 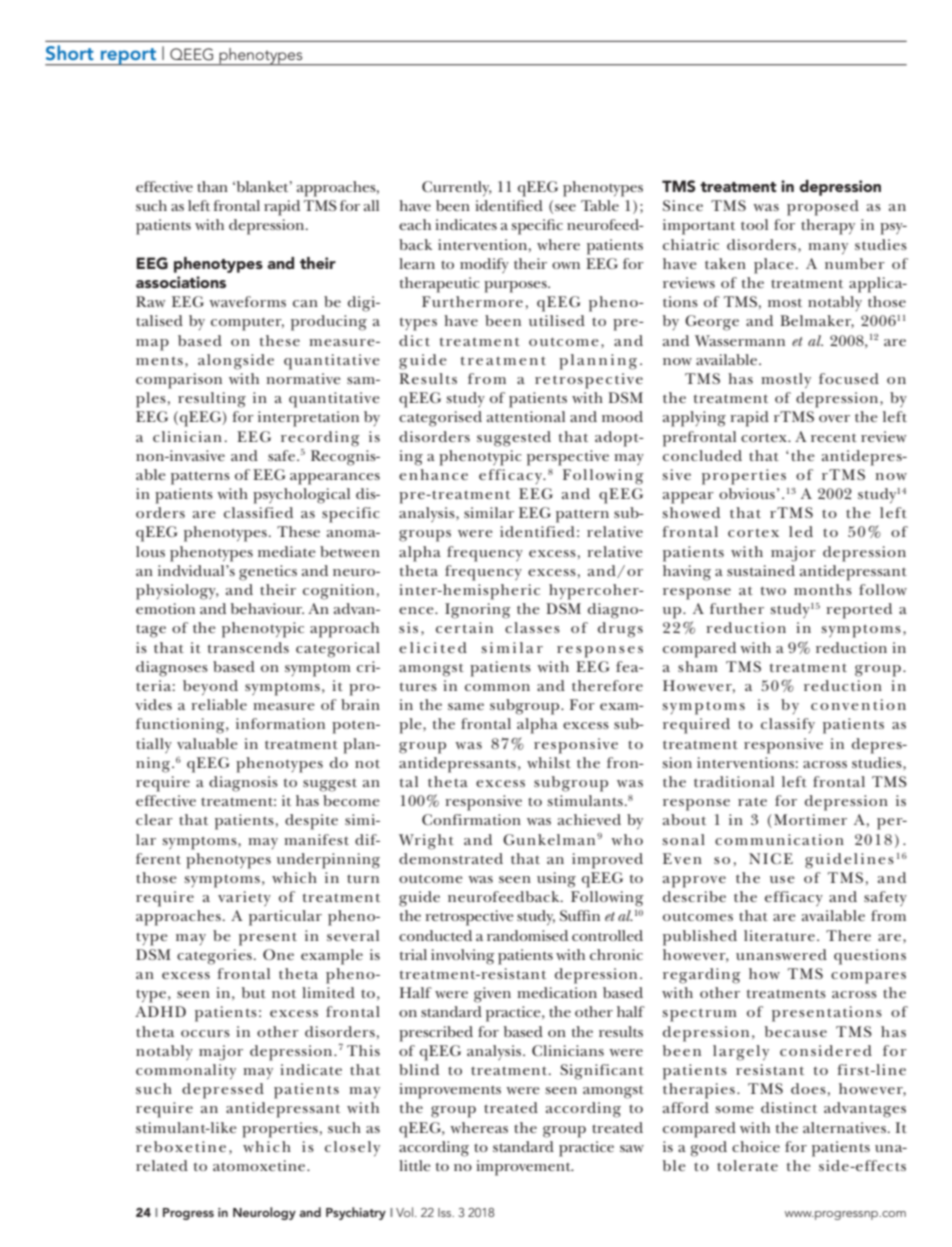 What do you see at coordinates (754, 224) in the document?
I see `tool` at bounding box center [754, 224].
